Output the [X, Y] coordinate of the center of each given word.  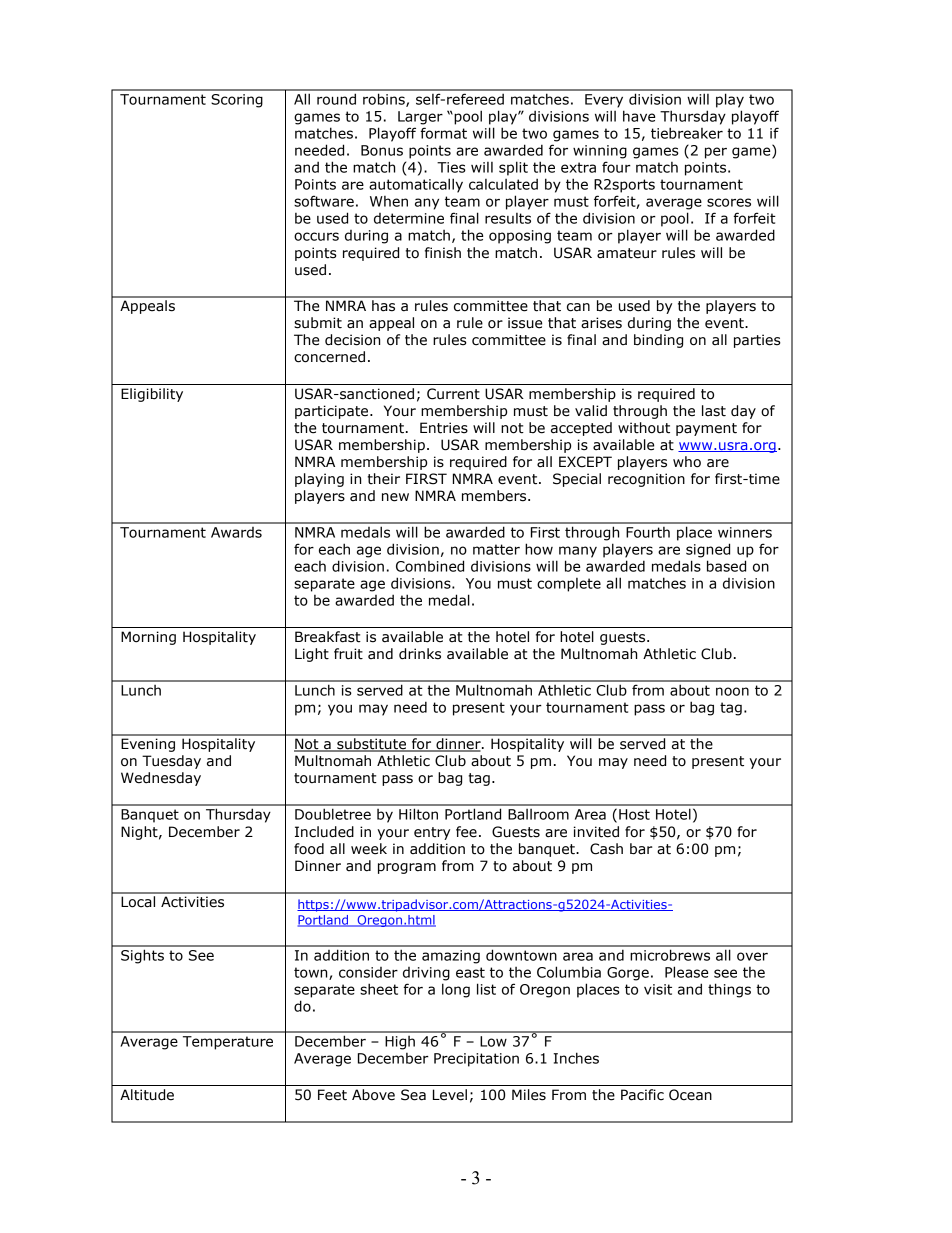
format [443, 133]
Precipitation [476, 1060]
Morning [148, 638]
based [726, 566]
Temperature [228, 1043]
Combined [430, 566]
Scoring [237, 101]
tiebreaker [687, 133]
